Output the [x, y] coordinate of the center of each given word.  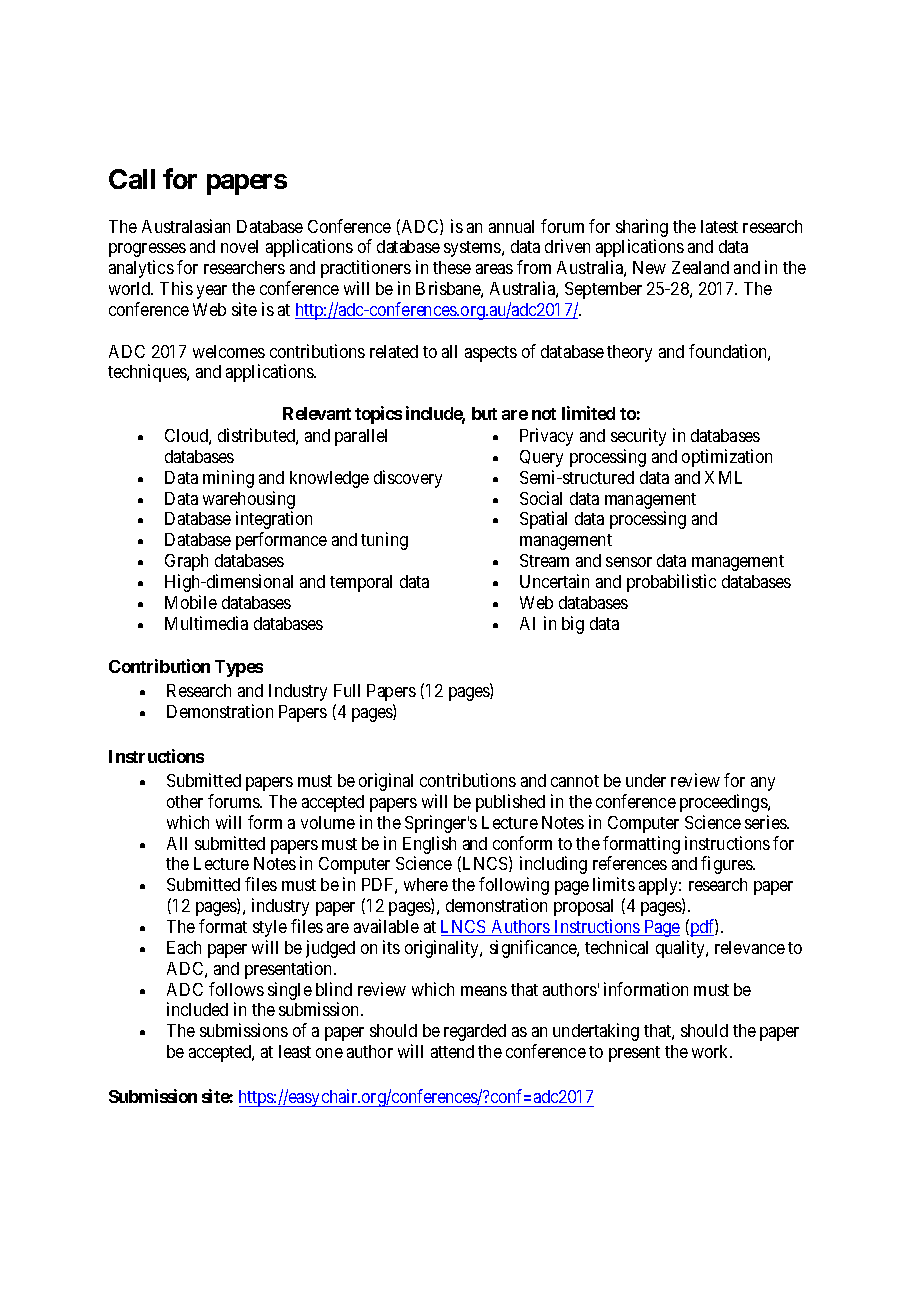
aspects [491, 354]
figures [727, 865]
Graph [186, 562]
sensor [629, 562]
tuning [384, 541]
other [185, 801]
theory [629, 353]
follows [236, 989]
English [429, 845]
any [763, 784]
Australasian [186, 226]
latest [719, 226]
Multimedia [206, 623]
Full [347, 690]
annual [511, 226]
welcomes [229, 351]
